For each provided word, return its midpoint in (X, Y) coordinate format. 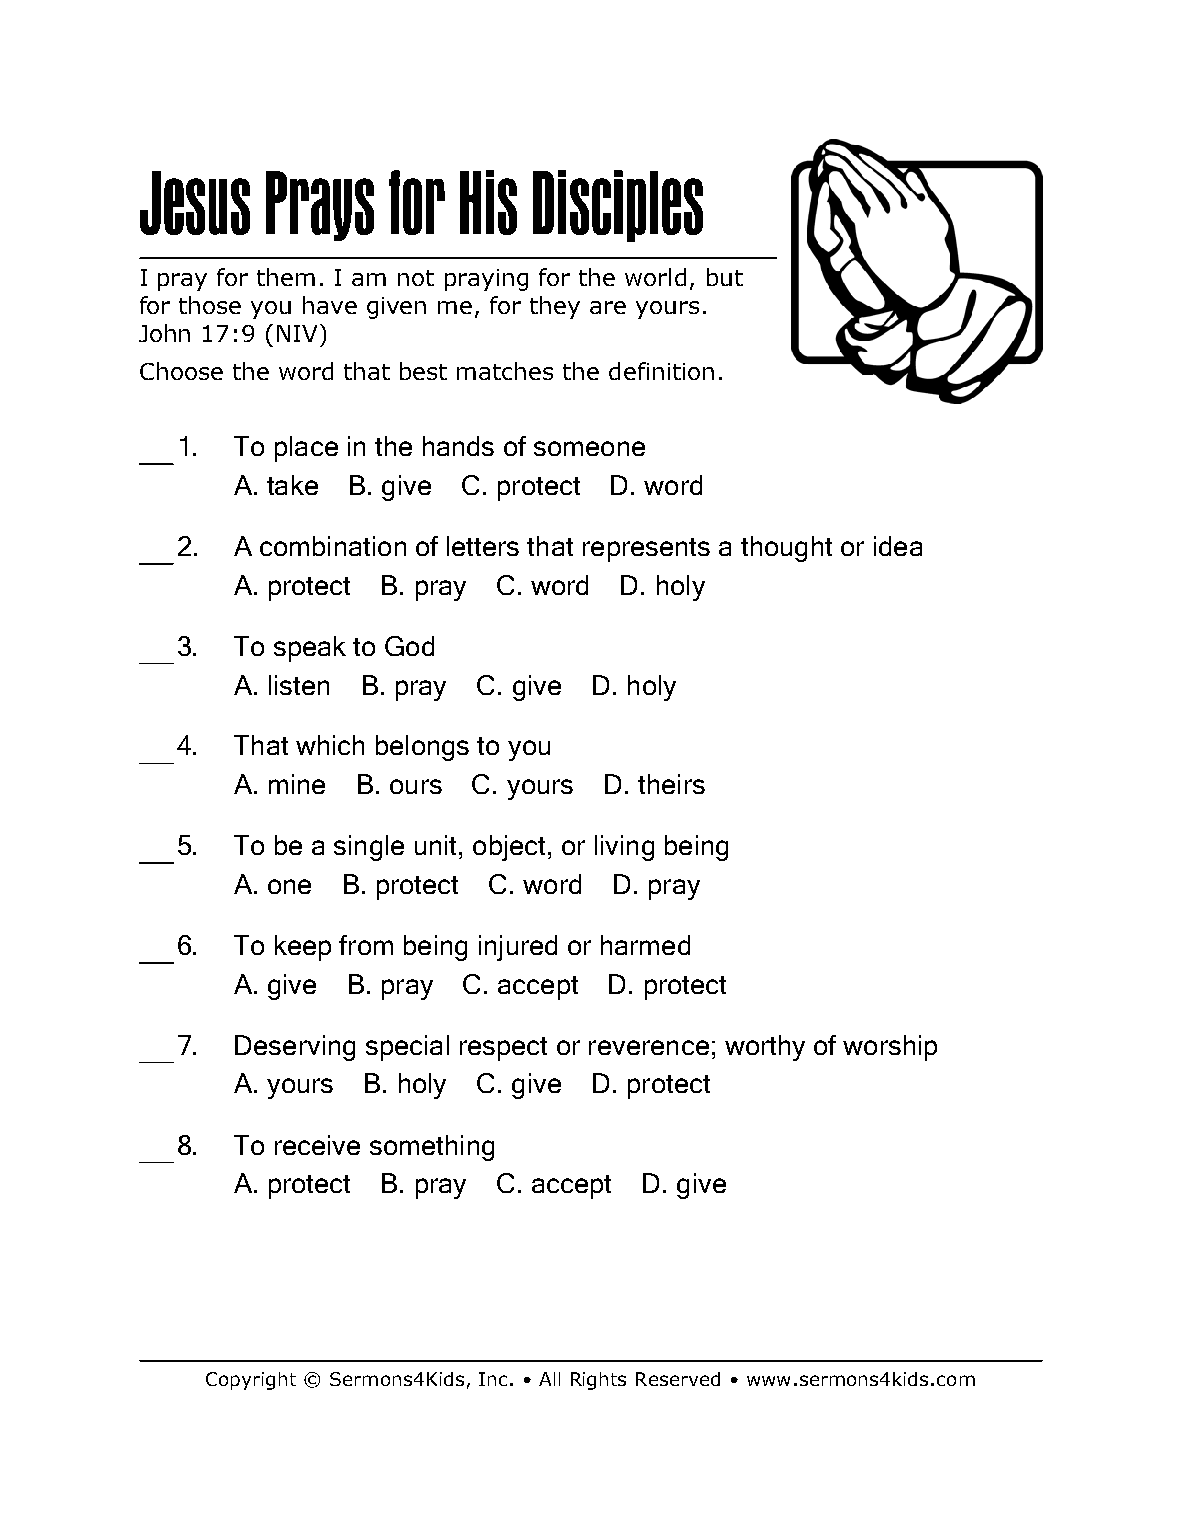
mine (297, 784)
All (549, 1379)
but (725, 277)
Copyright (251, 1381)
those (210, 305)
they (555, 307)
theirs (671, 784)
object (509, 848)
